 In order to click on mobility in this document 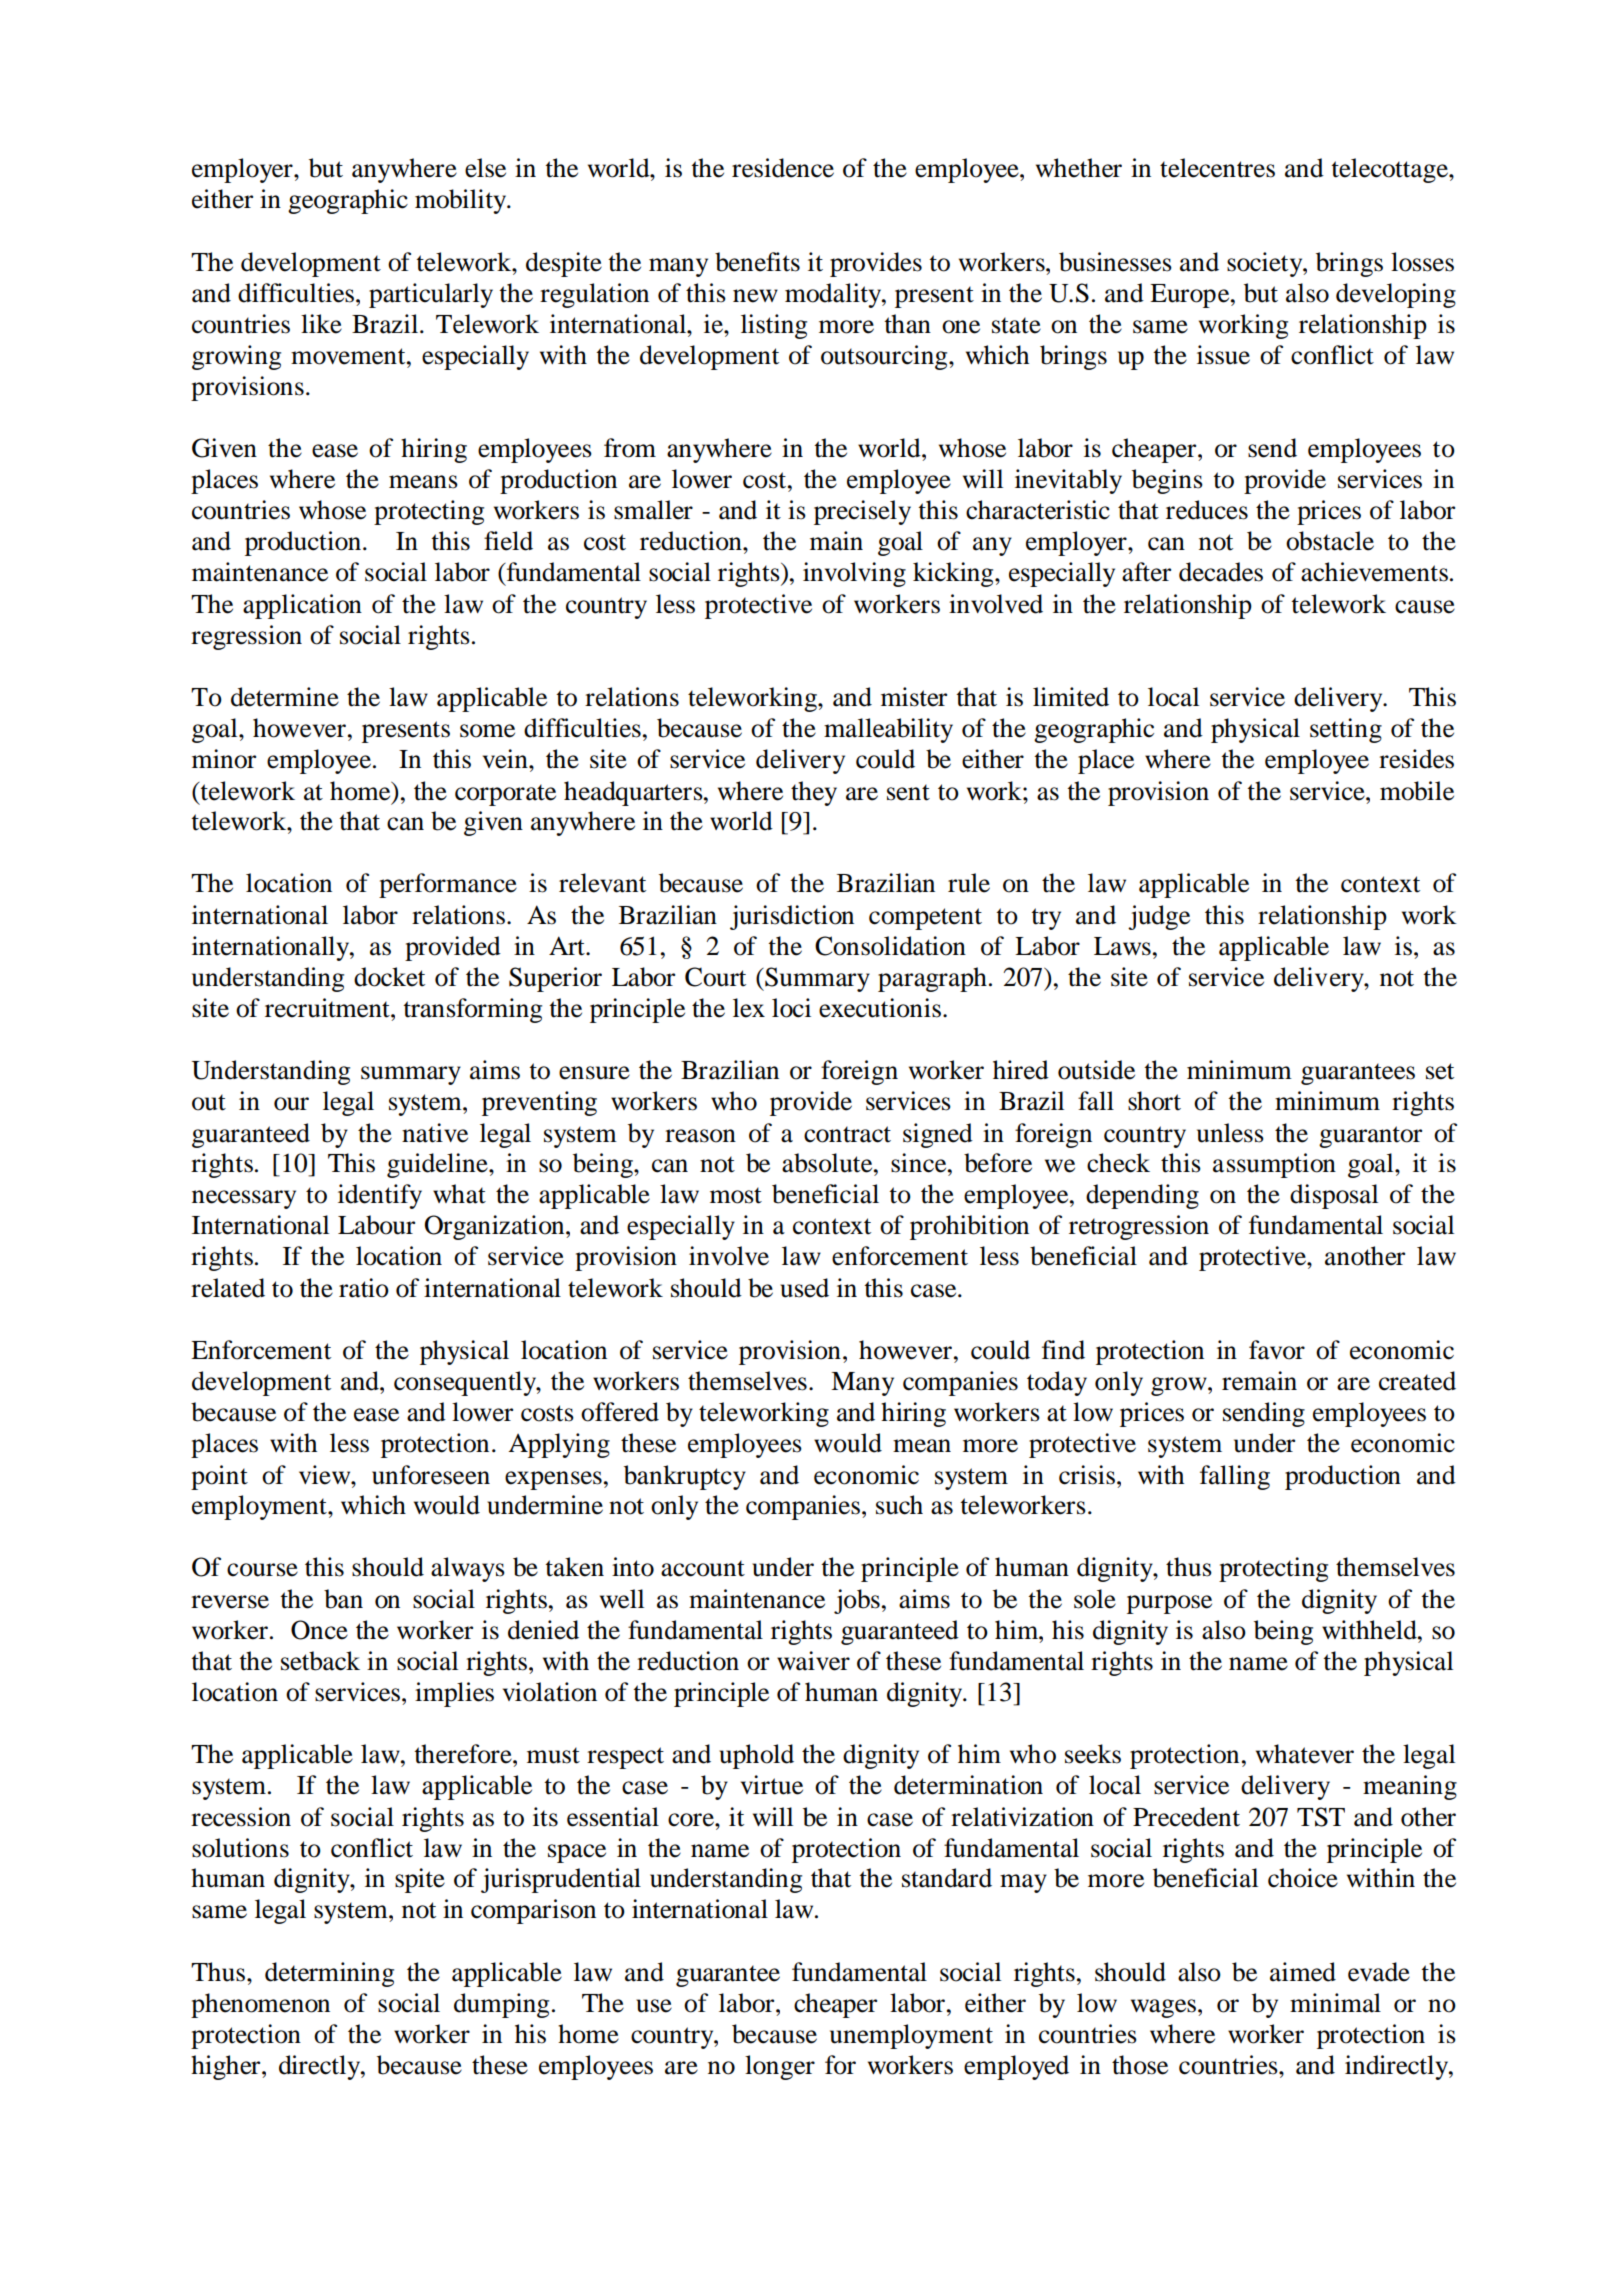, I will do `click(462, 201)`.
